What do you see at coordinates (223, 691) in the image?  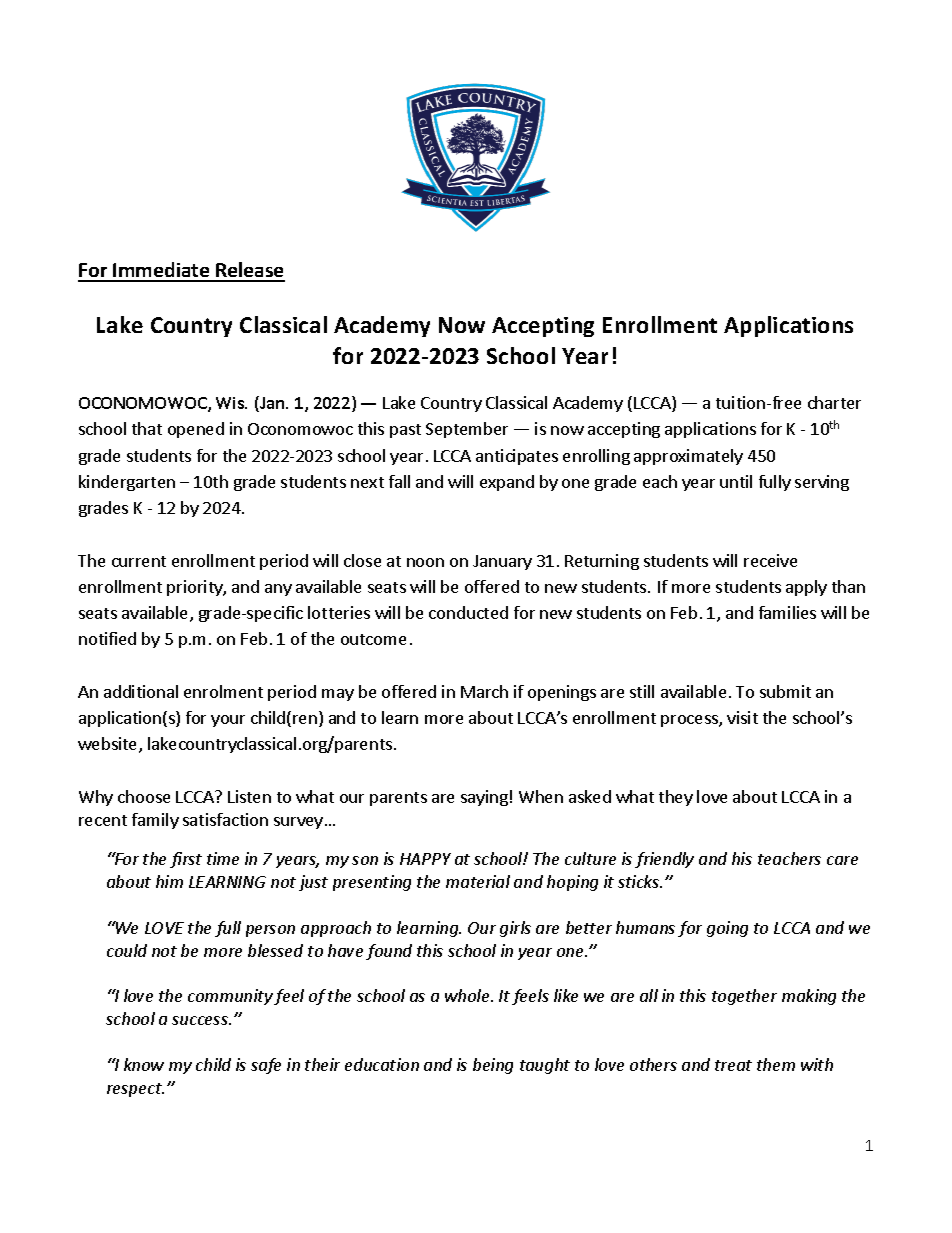 I see `enrolment` at bounding box center [223, 691].
